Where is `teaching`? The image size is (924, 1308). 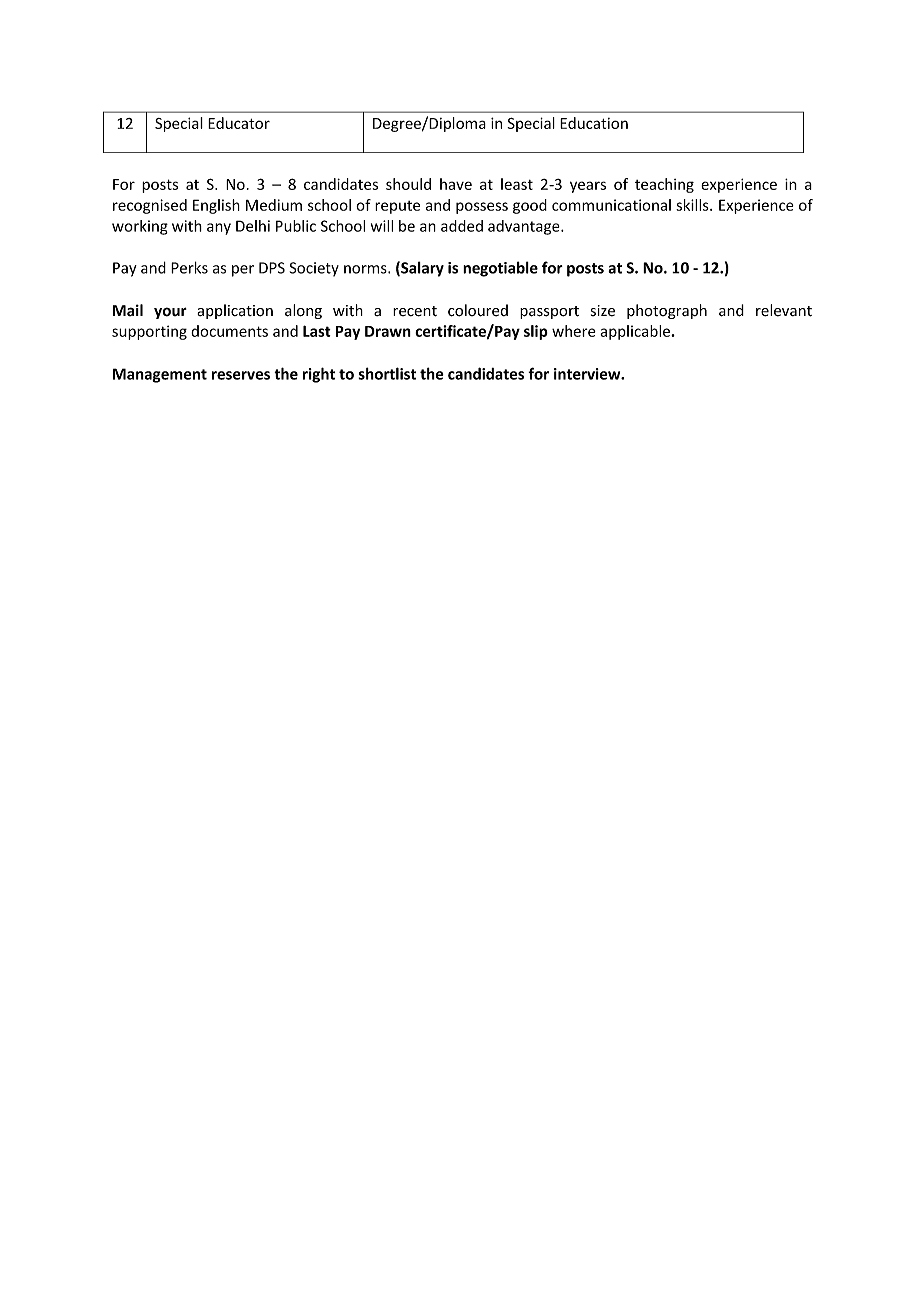
teaching is located at coordinates (664, 185).
